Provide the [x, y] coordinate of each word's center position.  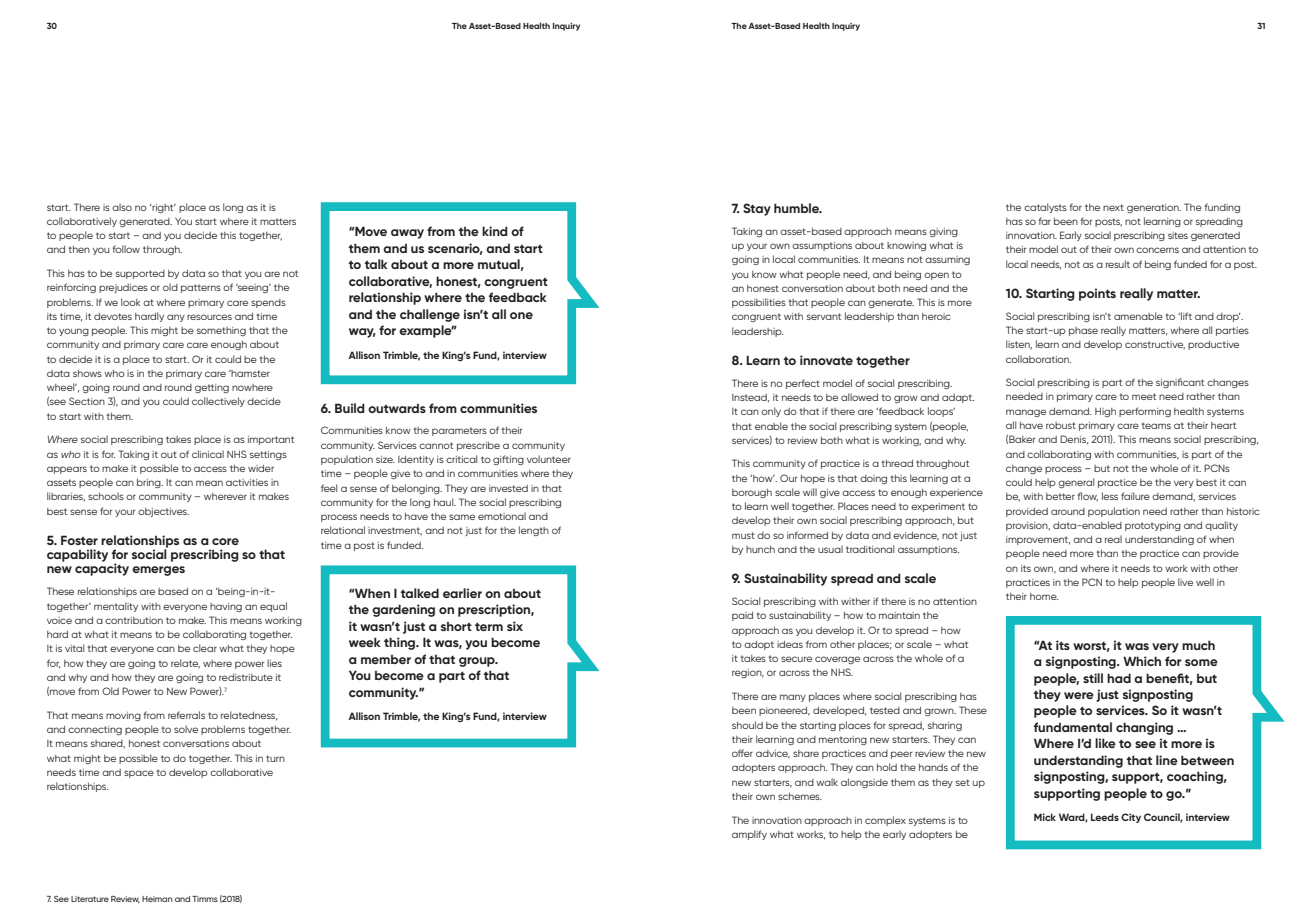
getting [212, 388]
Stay [757, 209]
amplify [749, 835]
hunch [760, 549]
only [771, 412]
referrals [186, 715]
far [1044, 221]
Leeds [1105, 817]
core [225, 541]
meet [1144, 396]
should [747, 725]
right [163, 208]
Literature [90, 899]
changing [1144, 728]
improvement [1038, 540]
